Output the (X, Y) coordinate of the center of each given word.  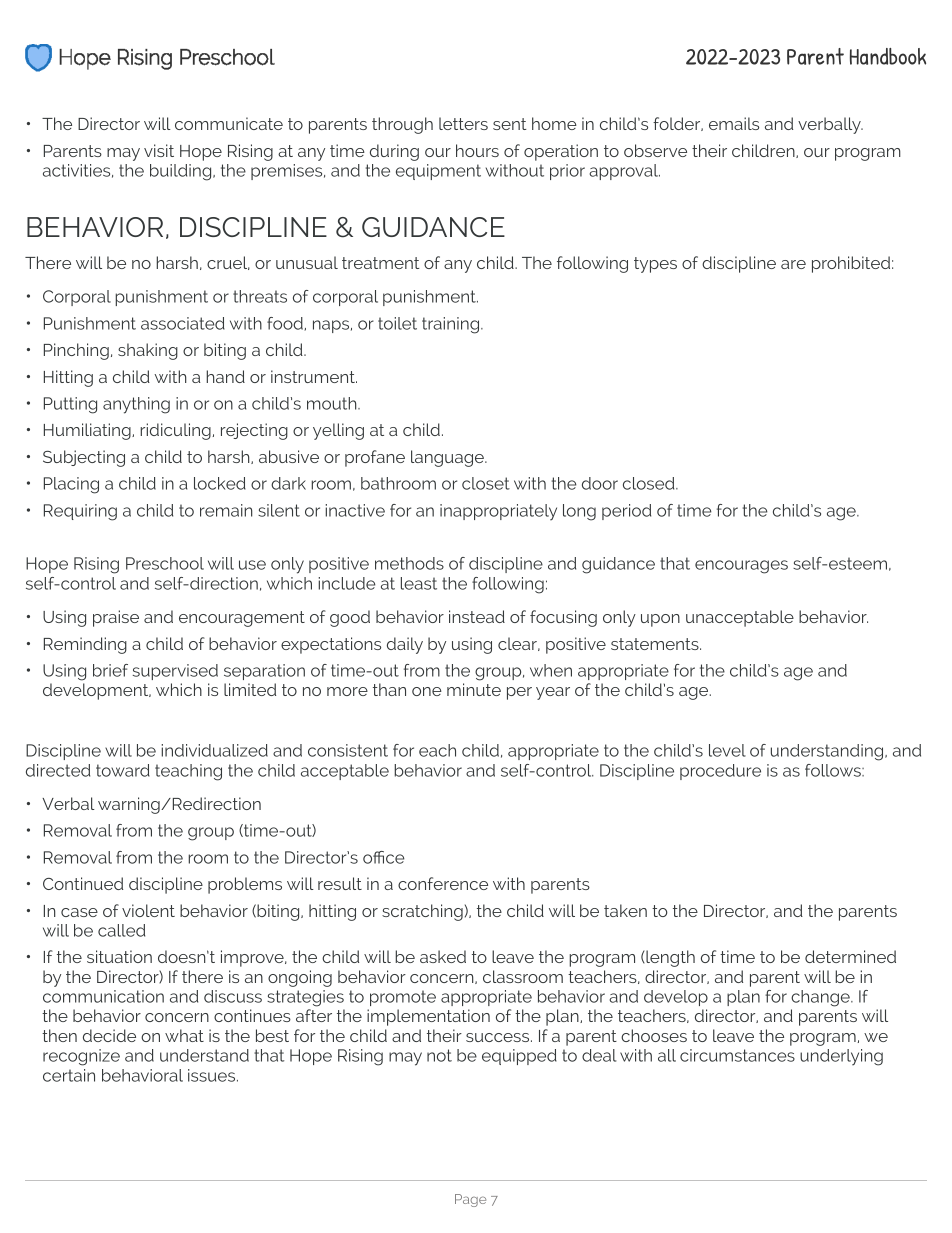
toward (123, 770)
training (452, 325)
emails (734, 123)
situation (119, 956)
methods (409, 563)
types (655, 265)
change (821, 998)
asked (443, 956)
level (727, 750)
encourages (741, 567)
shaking (148, 351)
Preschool (165, 563)
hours (477, 150)
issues (213, 1075)
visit (159, 150)
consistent (348, 750)
